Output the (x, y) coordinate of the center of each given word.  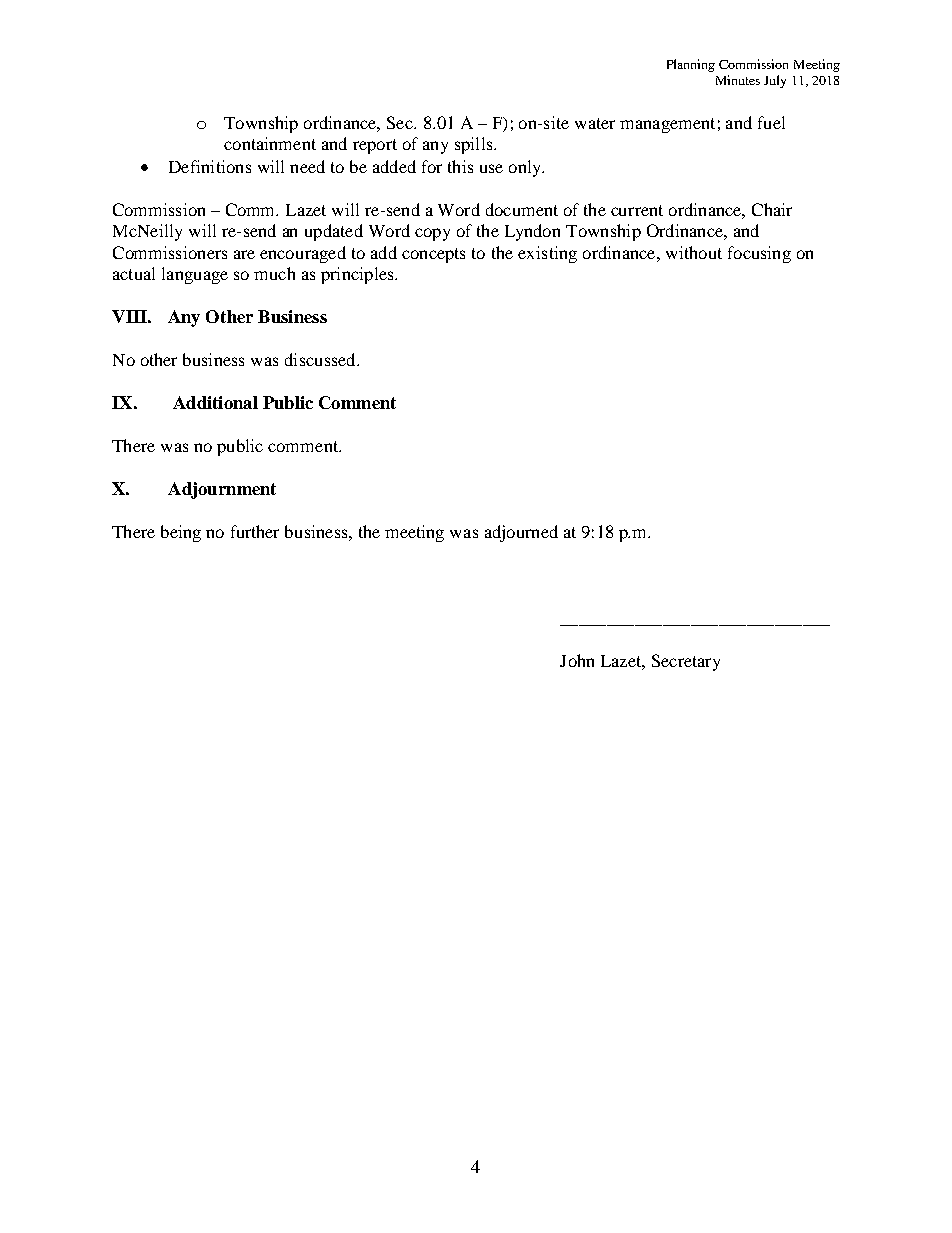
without (694, 252)
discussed (321, 359)
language (195, 275)
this (460, 166)
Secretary (686, 662)
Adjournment (222, 490)
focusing (759, 254)
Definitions (210, 166)
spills (475, 145)
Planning (691, 65)
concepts (433, 255)
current (637, 210)
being (181, 533)
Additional (215, 402)
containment (270, 143)
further (255, 531)
